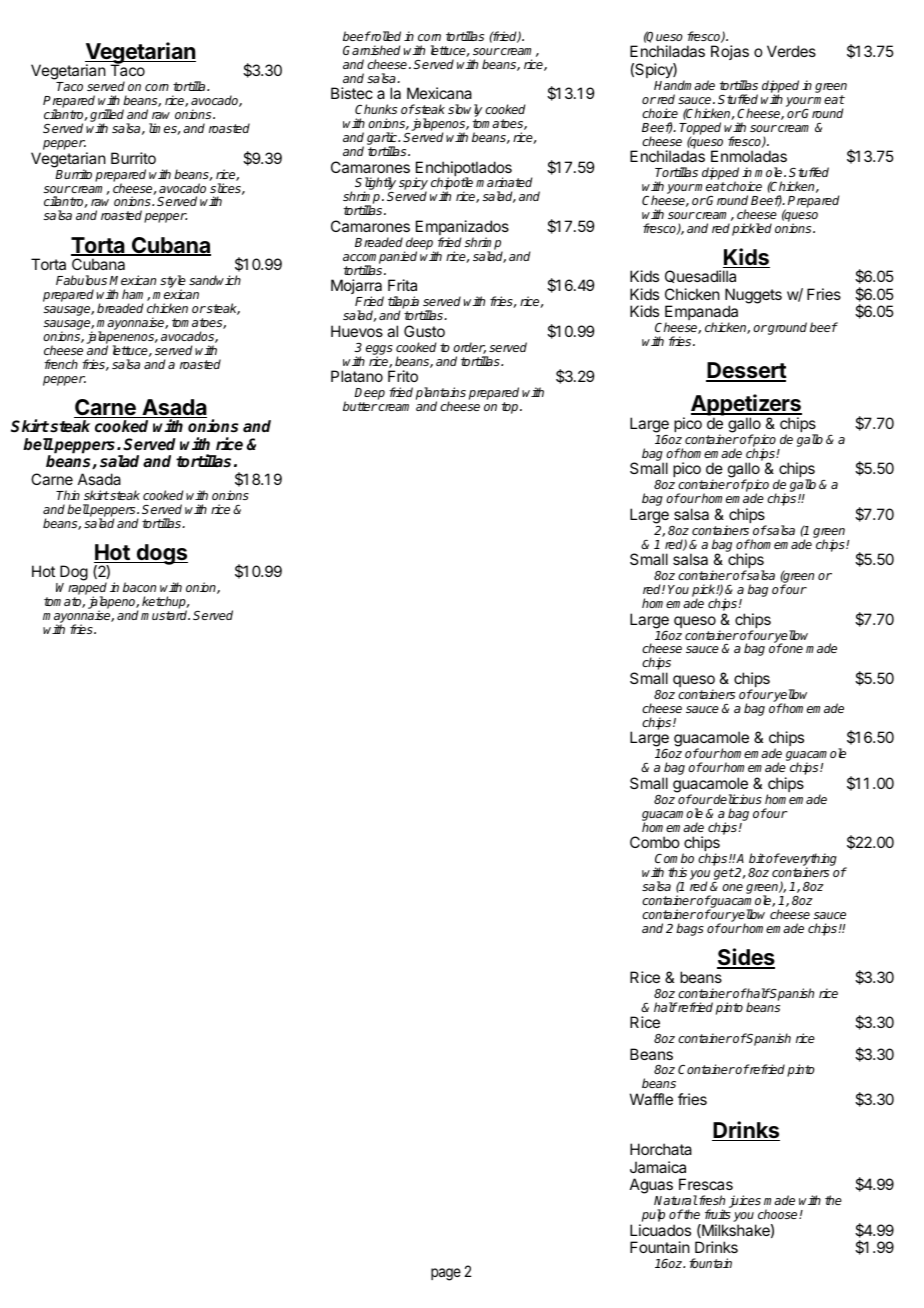 The width and height of the screenshot is (924, 1308). Describe the element at coordinates (757, 858) in the screenshot. I see `bit` at that location.
